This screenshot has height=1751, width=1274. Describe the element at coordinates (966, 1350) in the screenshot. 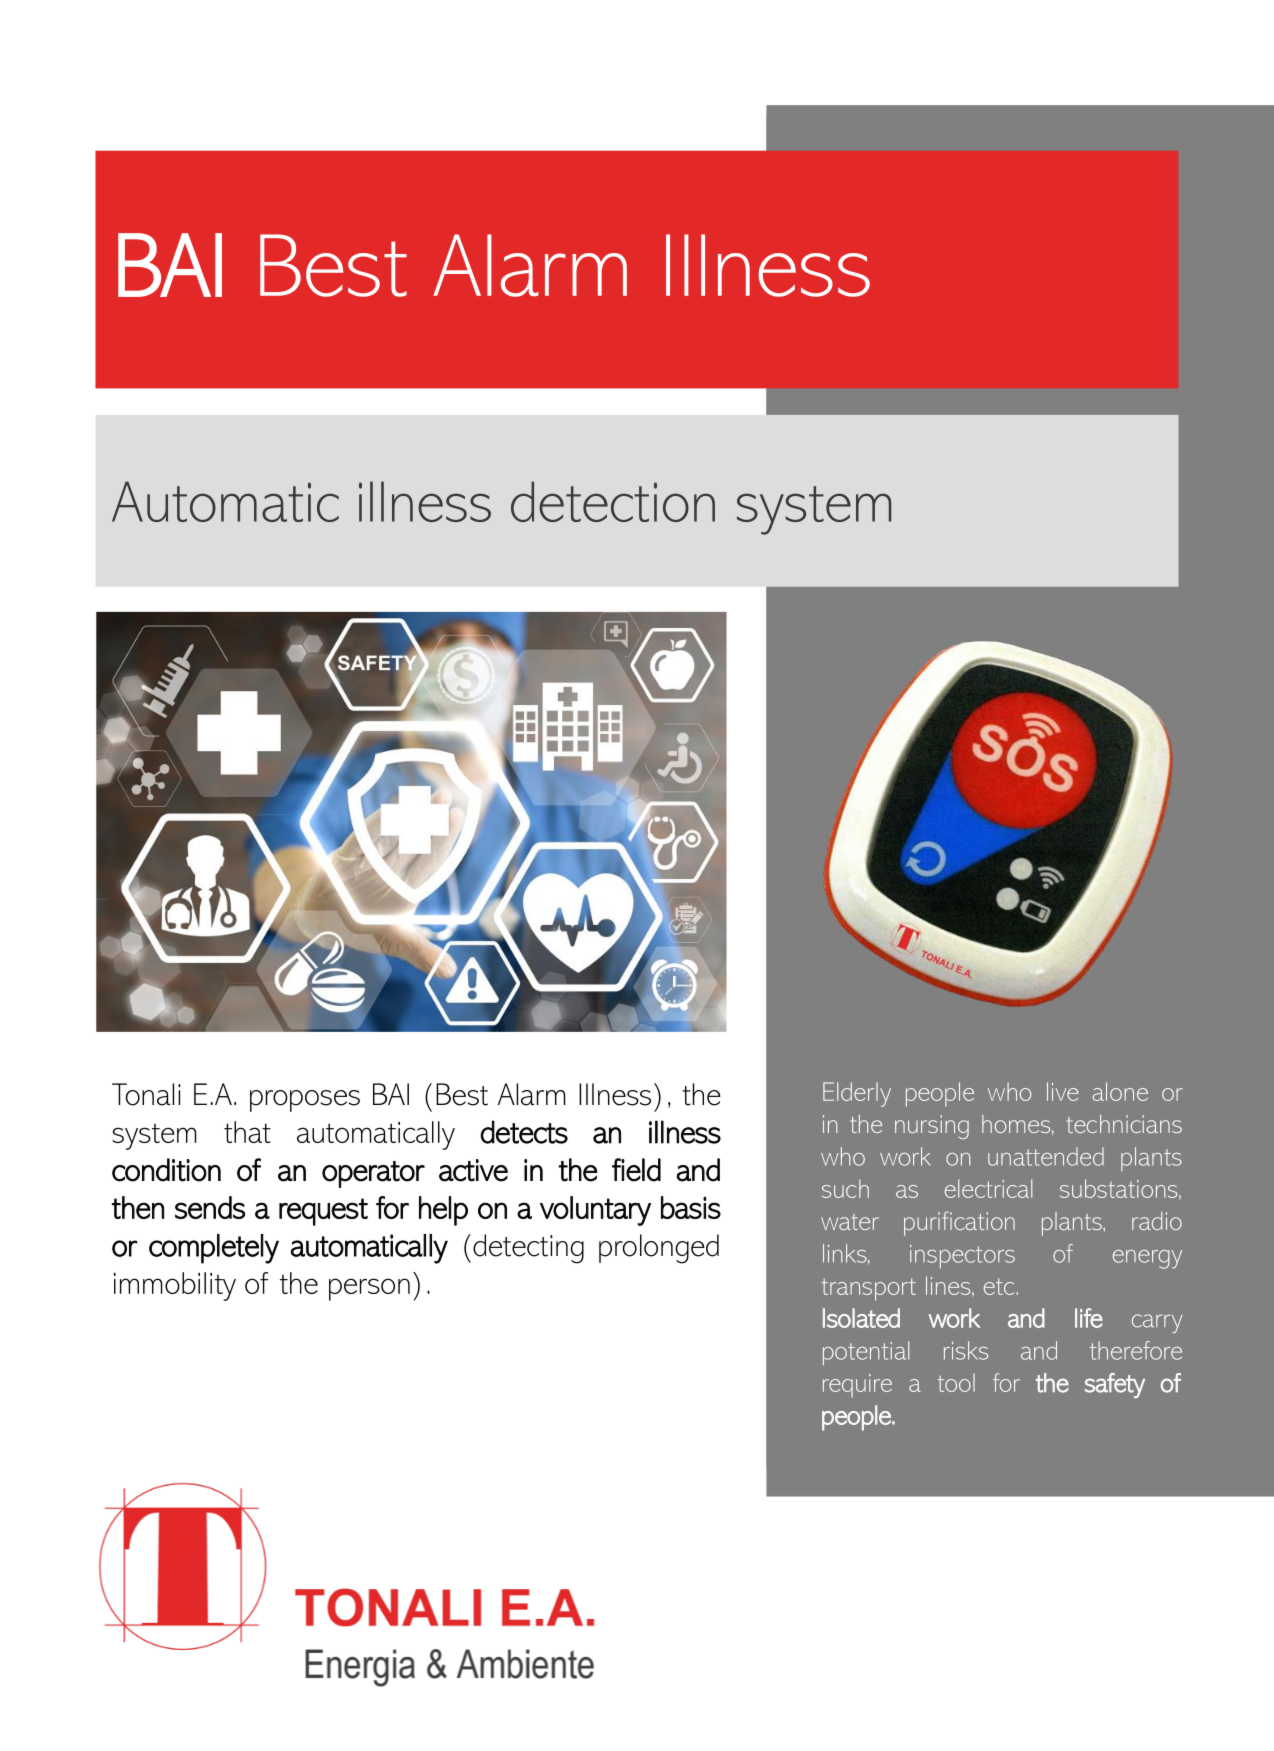

I see `risks` at that location.
